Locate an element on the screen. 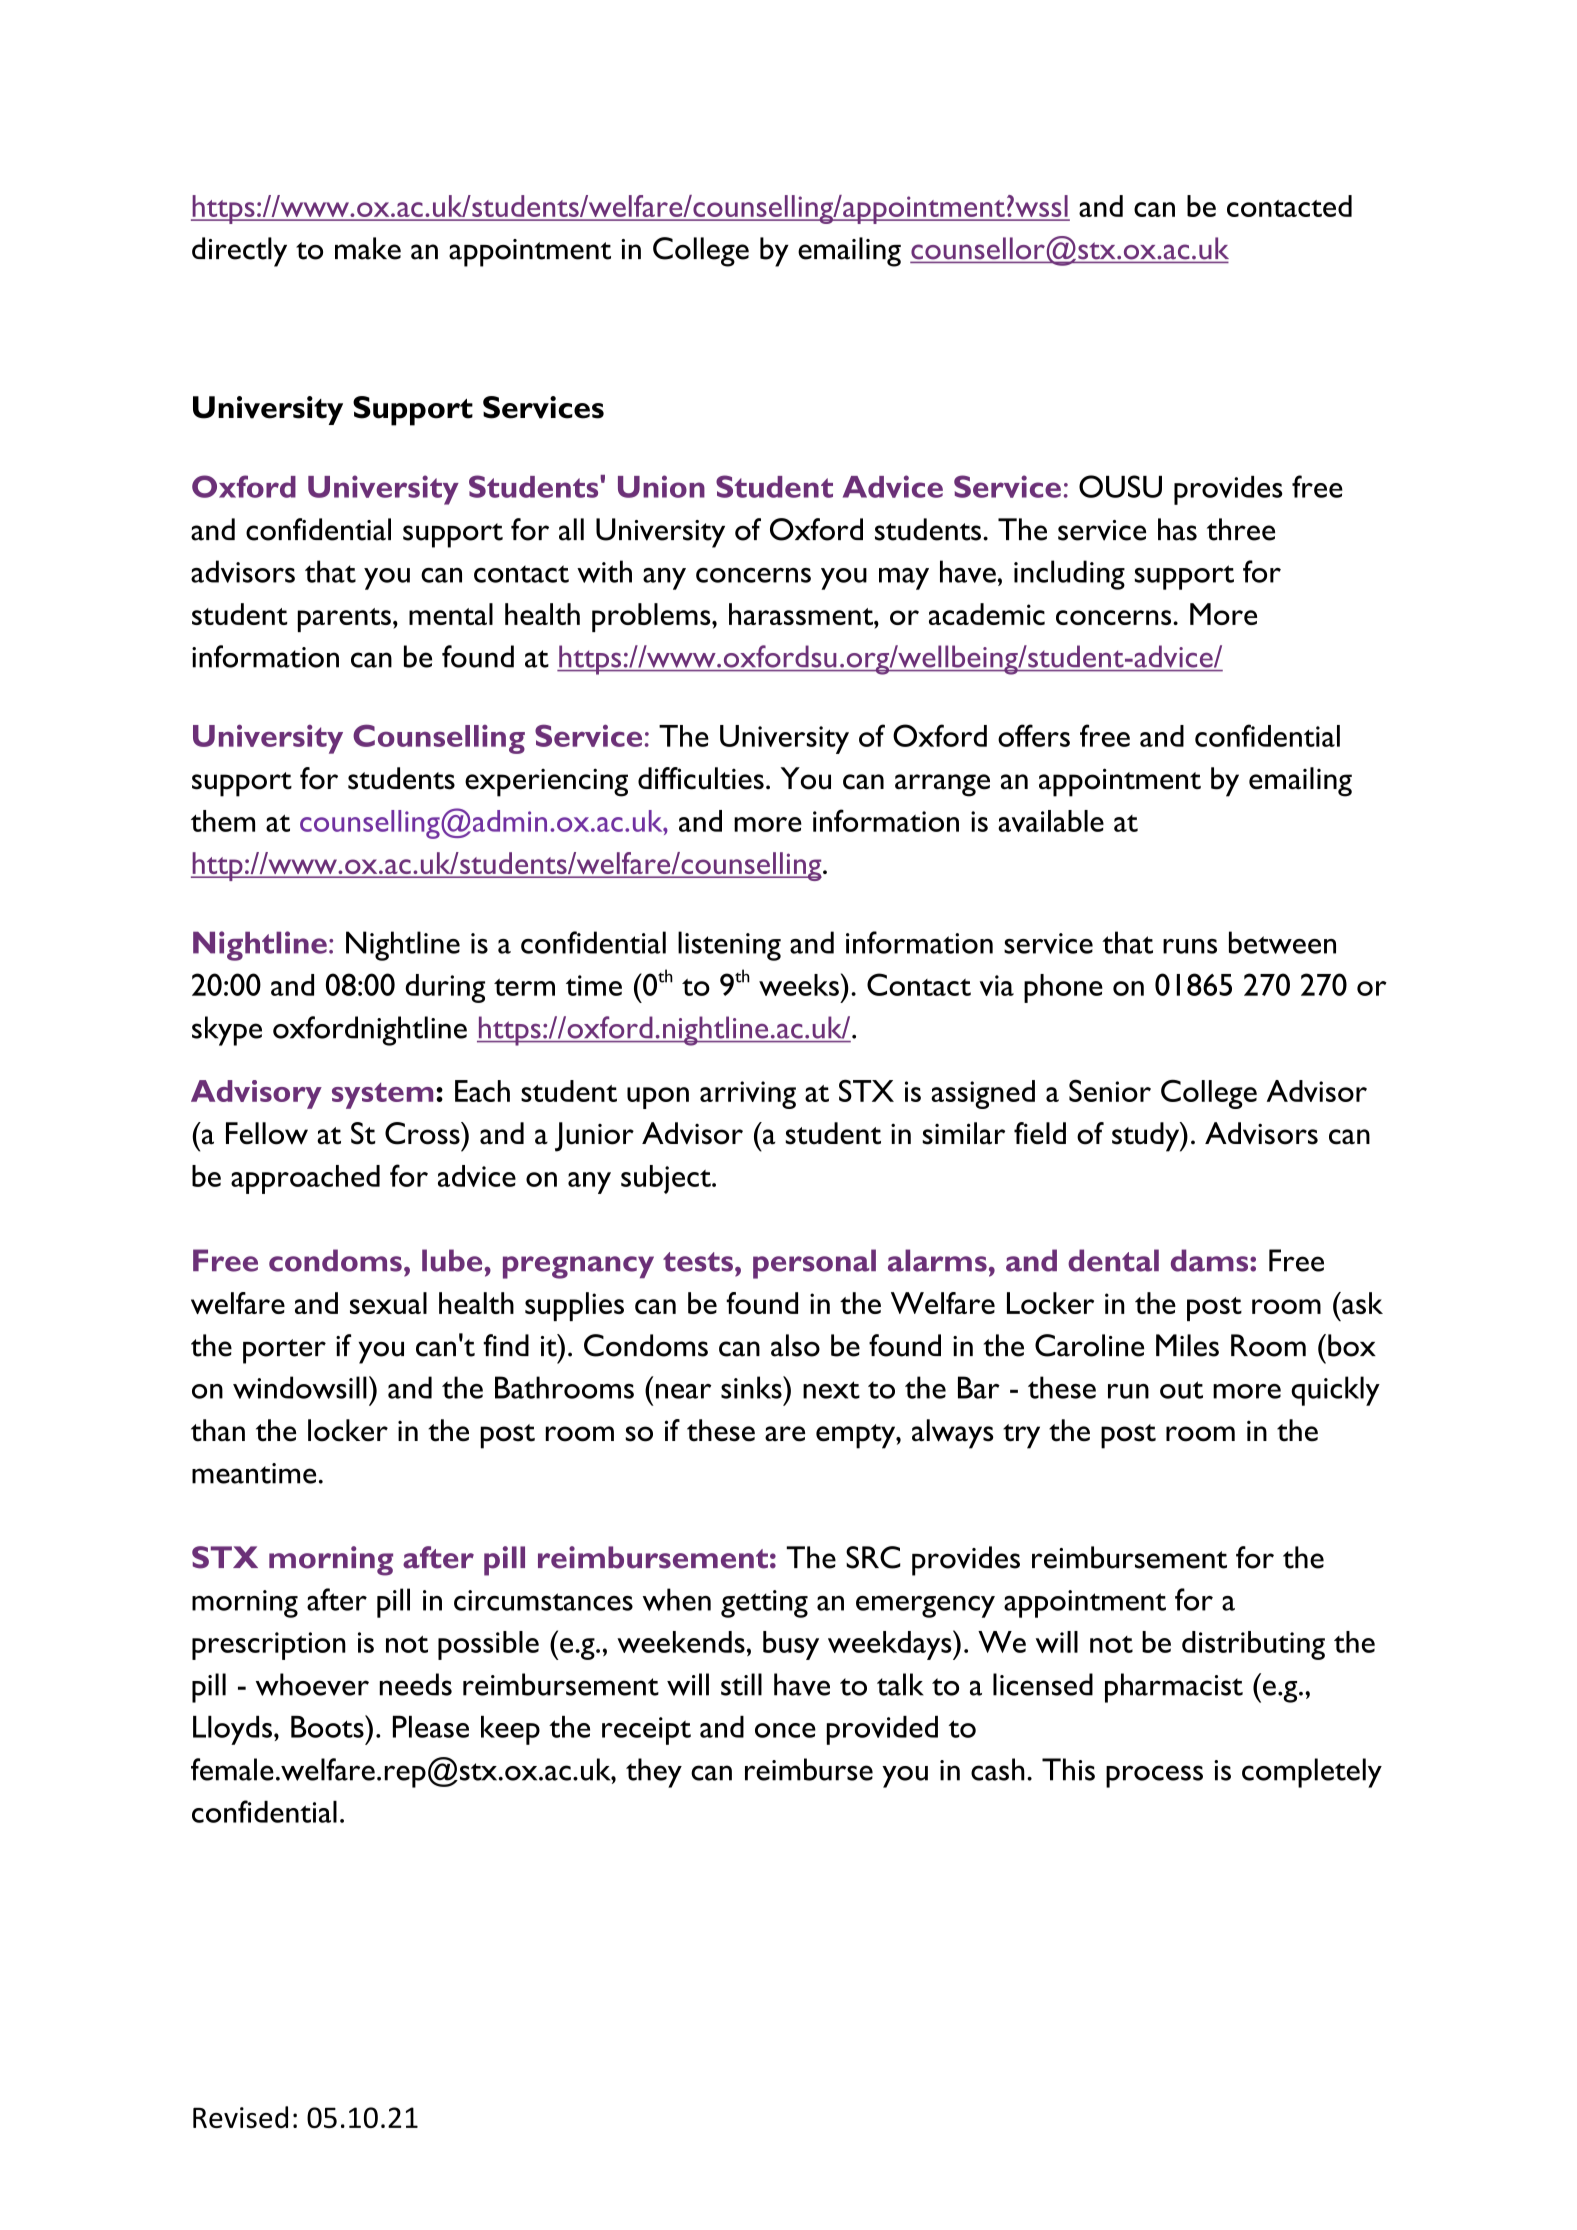  Revised is located at coordinates (240, 2117).
